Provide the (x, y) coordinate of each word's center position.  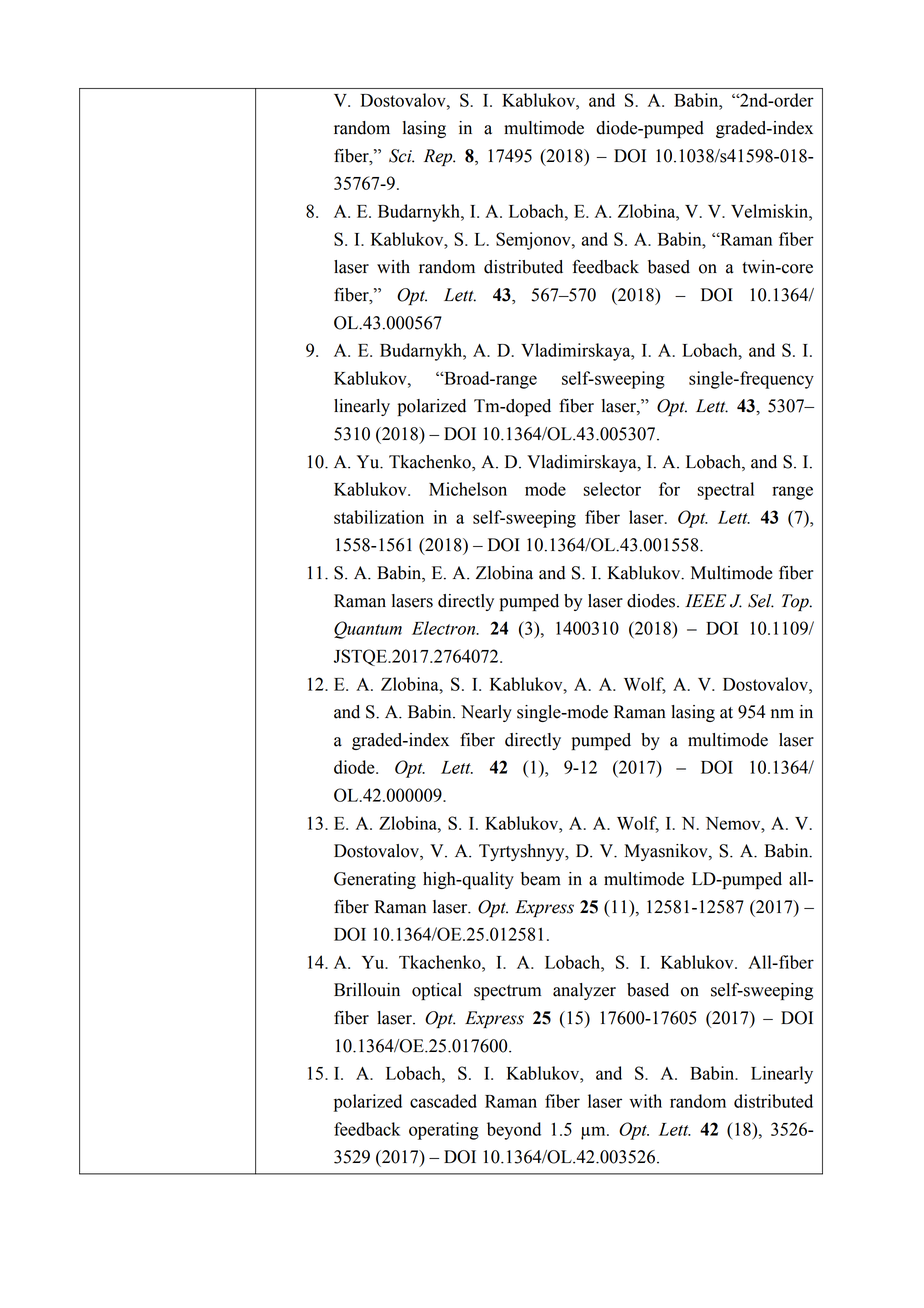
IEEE (705, 600)
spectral (726, 491)
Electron (445, 628)
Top (796, 602)
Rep (439, 157)
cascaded (443, 1101)
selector (612, 489)
